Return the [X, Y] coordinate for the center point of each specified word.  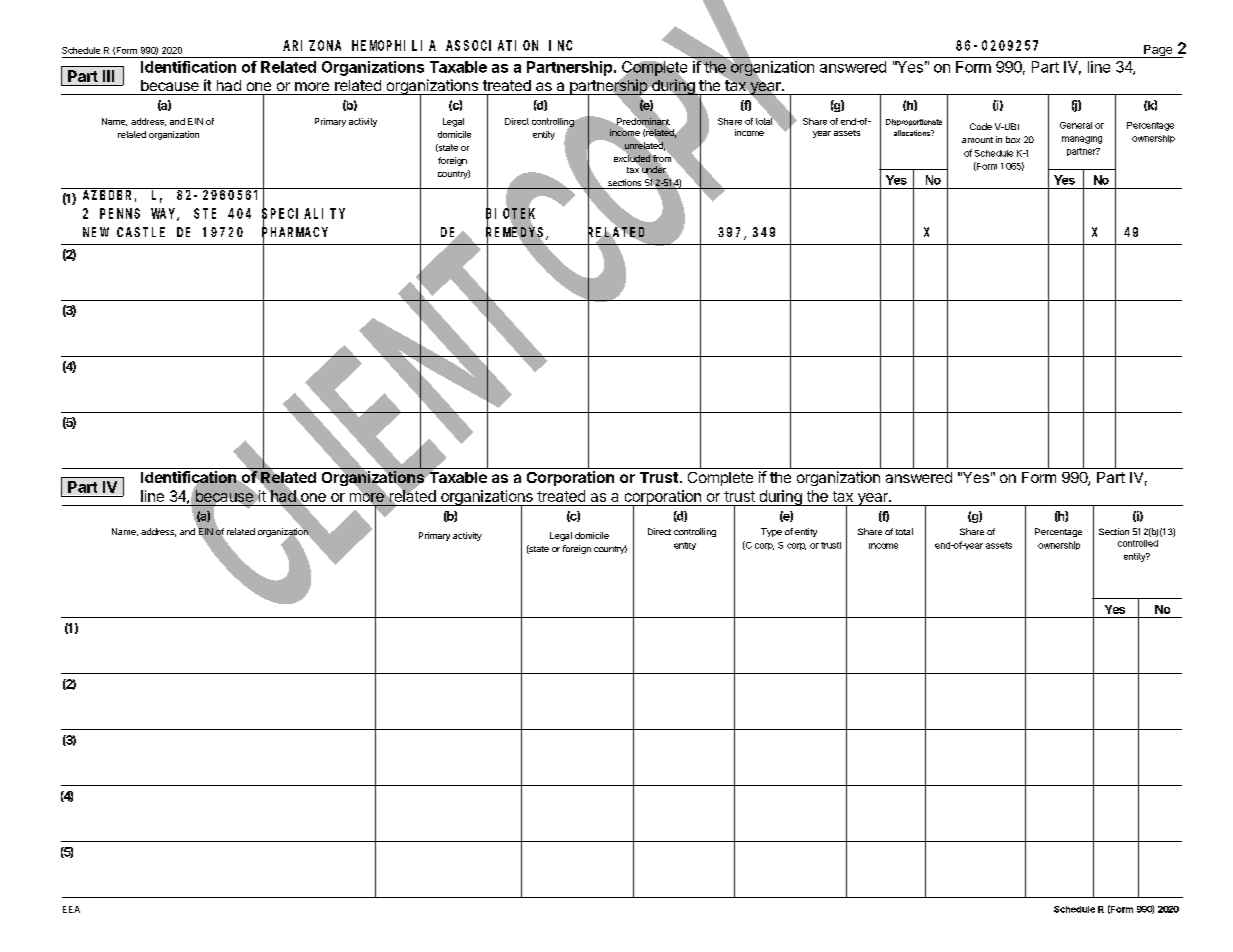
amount [977, 140]
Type [771, 532]
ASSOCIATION [492, 45]
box [1013, 139]
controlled [1138, 543]
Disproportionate [914, 122]
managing [1082, 140]
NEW [96, 232]
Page [1158, 51]
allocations [913, 133]
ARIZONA [312, 45]
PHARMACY [295, 233]
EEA [71, 909]
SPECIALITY [303, 214]
